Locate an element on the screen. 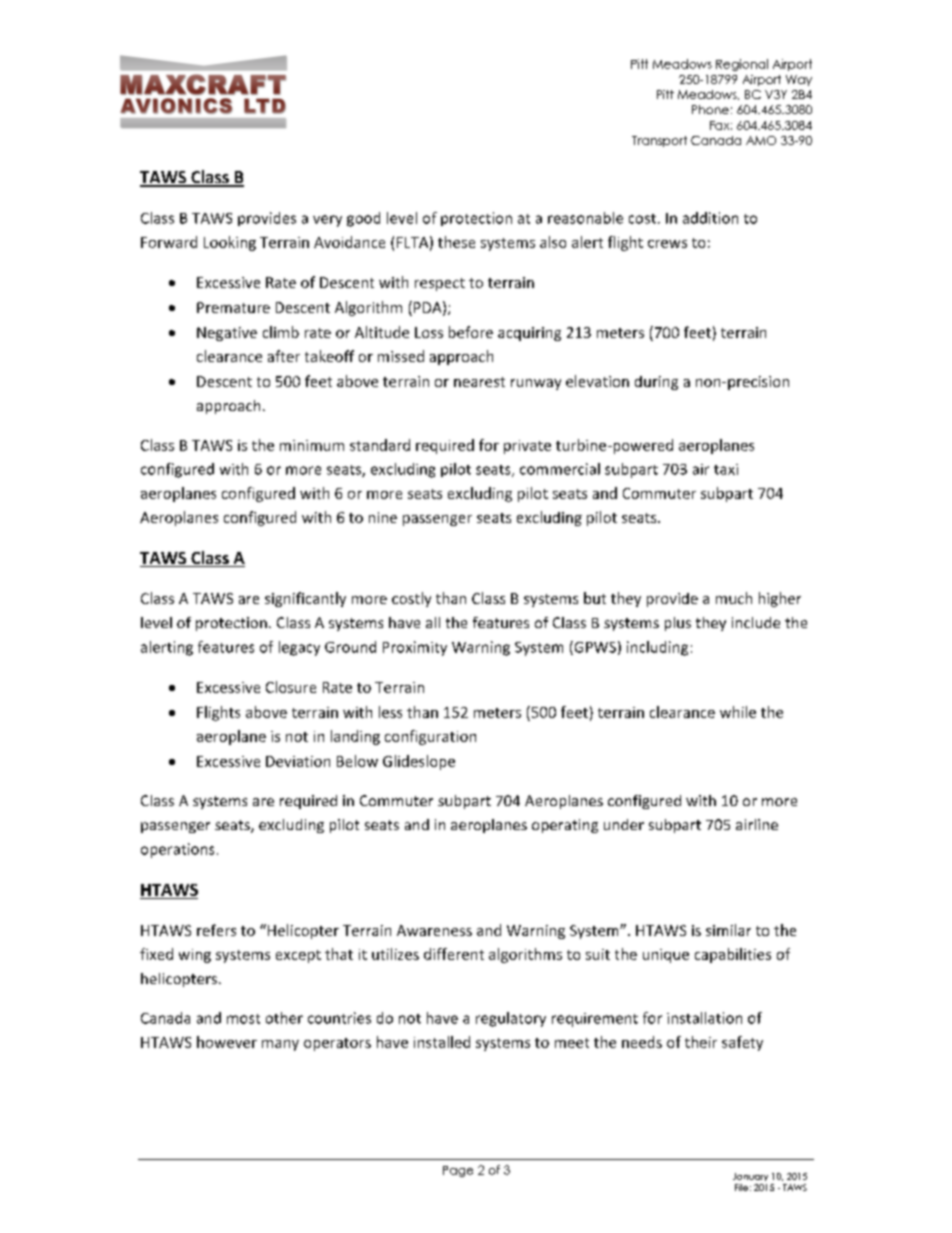 This screenshot has width=952, height=1233. January is located at coordinates (750, 1177).
